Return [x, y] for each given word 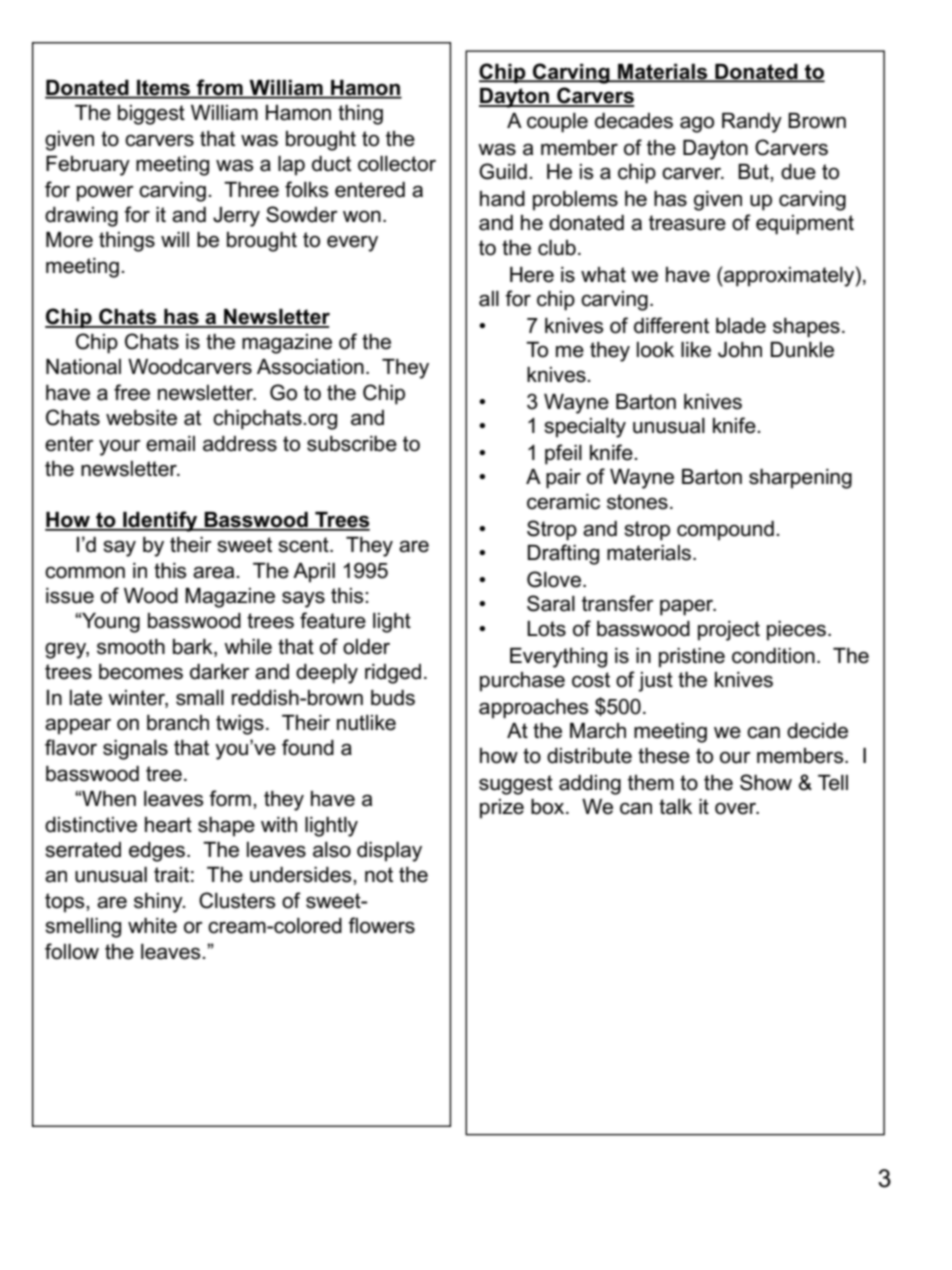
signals [135, 750]
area [215, 572]
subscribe [352, 444]
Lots [546, 629]
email [170, 444]
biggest [151, 115]
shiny [159, 903]
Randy [752, 123]
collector [397, 164]
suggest [516, 785]
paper [688, 607]
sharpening [800, 479]
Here [532, 275]
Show [766, 782]
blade [741, 326]
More [69, 240]
